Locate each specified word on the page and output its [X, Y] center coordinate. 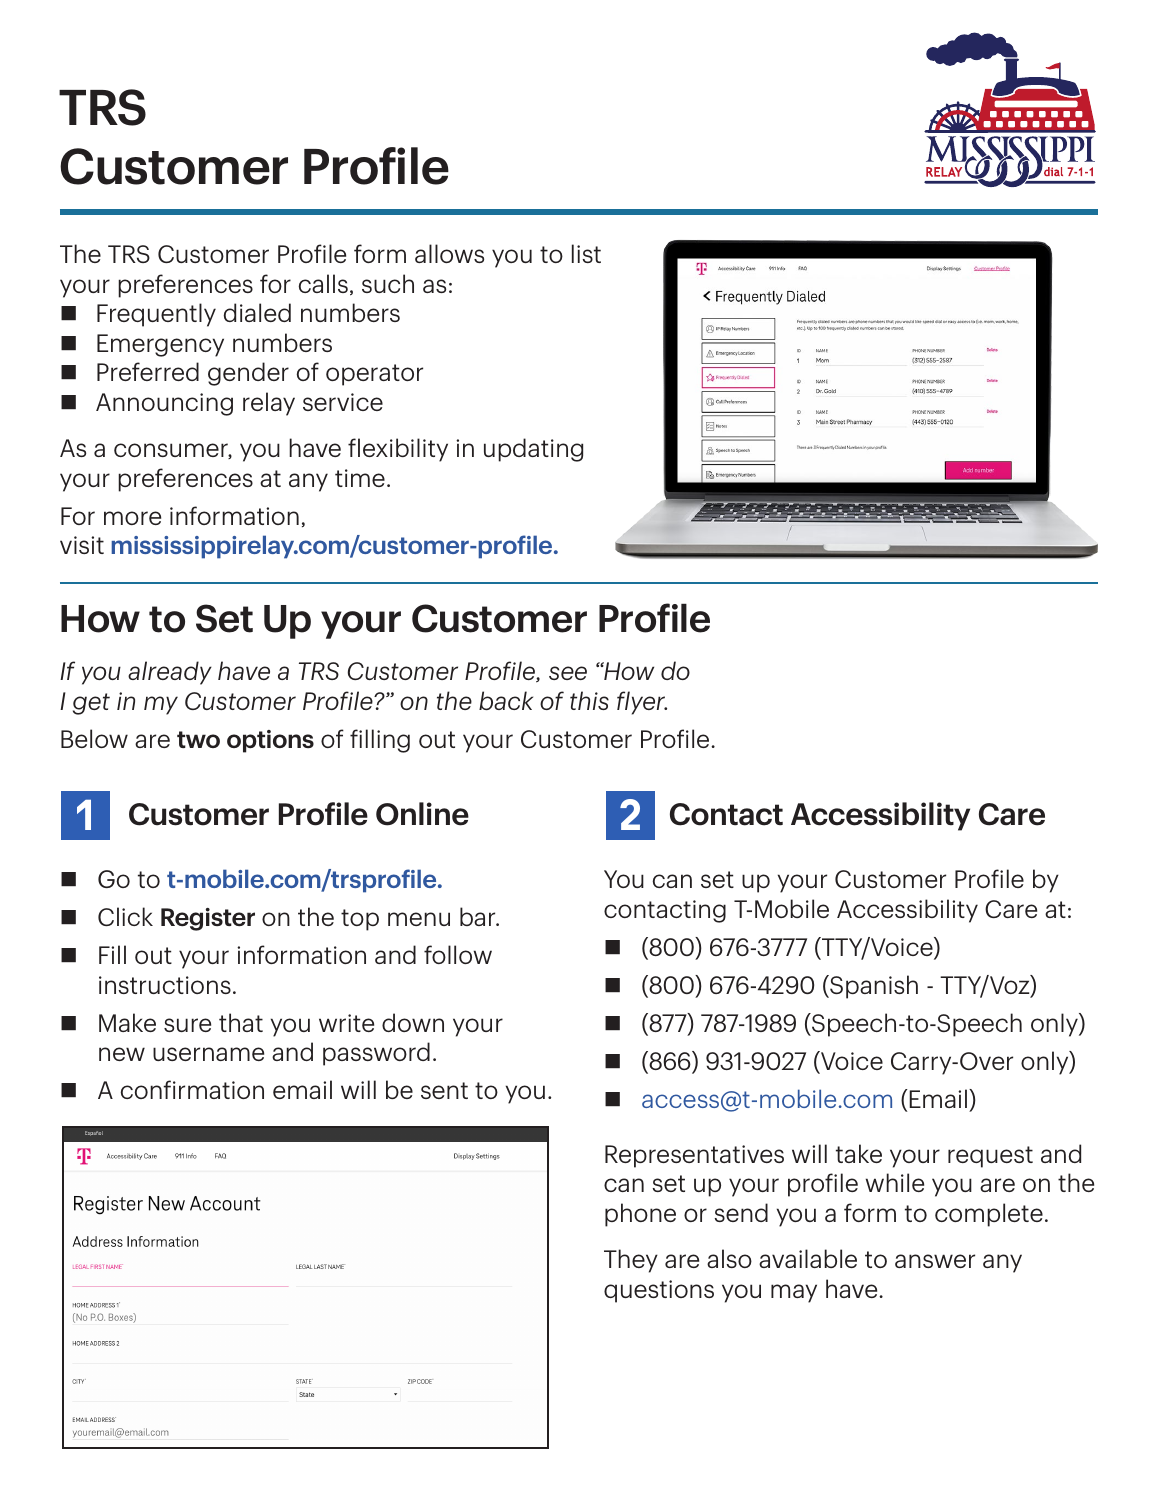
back [506, 700]
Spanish [873, 987]
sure [187, 1025]
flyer [642, 703]
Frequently [156, 315]
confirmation [192, 1089]
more [132, 518]
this [589, 700]
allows [449, 253]
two [198, 739]
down [413, 1022]
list [586, 253]
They [631, 1261]
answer [935, 1261]
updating [533, 450]
